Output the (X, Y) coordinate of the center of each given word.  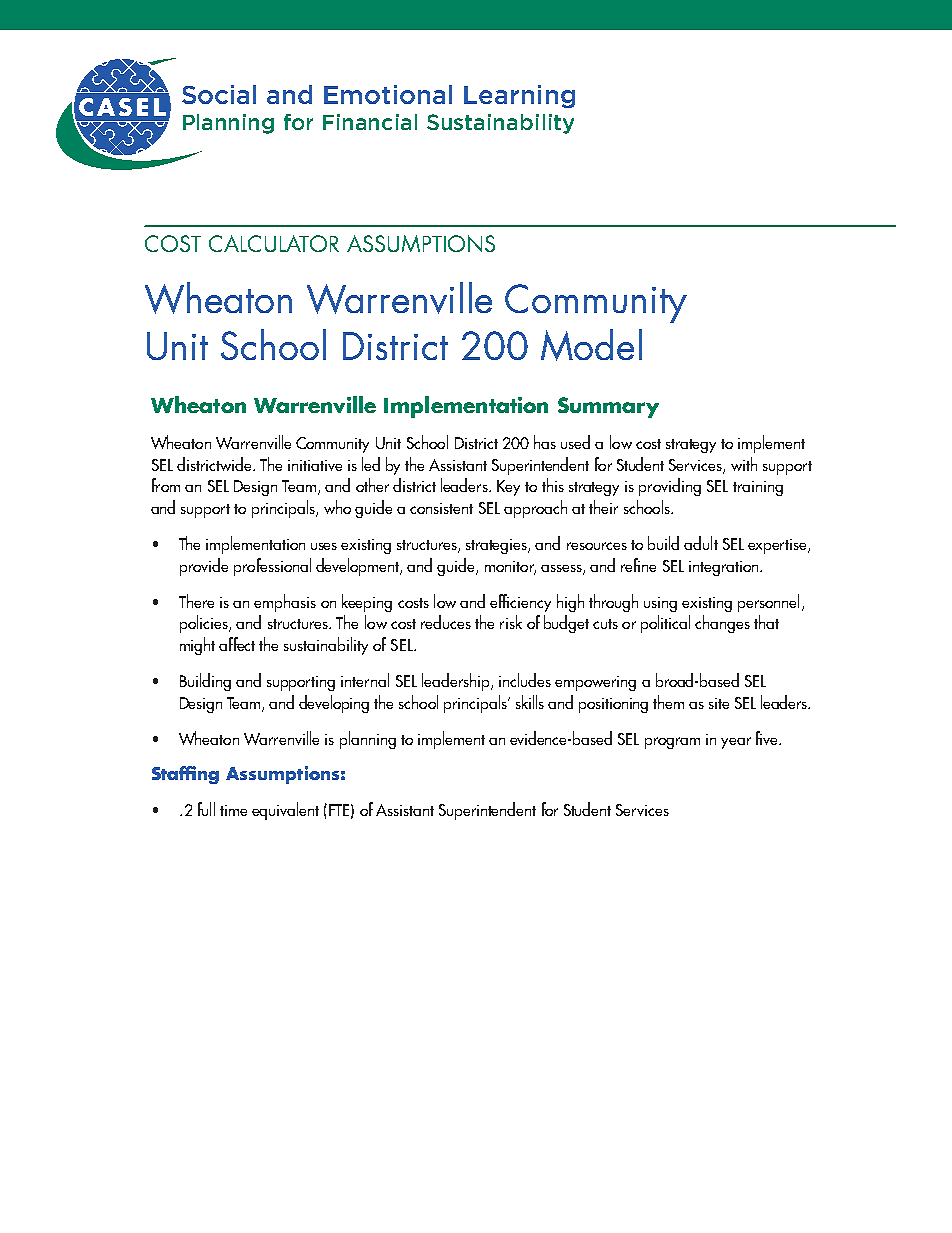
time (233, 810)
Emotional (388, 94)
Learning (519, 96)
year (736, 743)
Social (219, 94)
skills (530, 702)
